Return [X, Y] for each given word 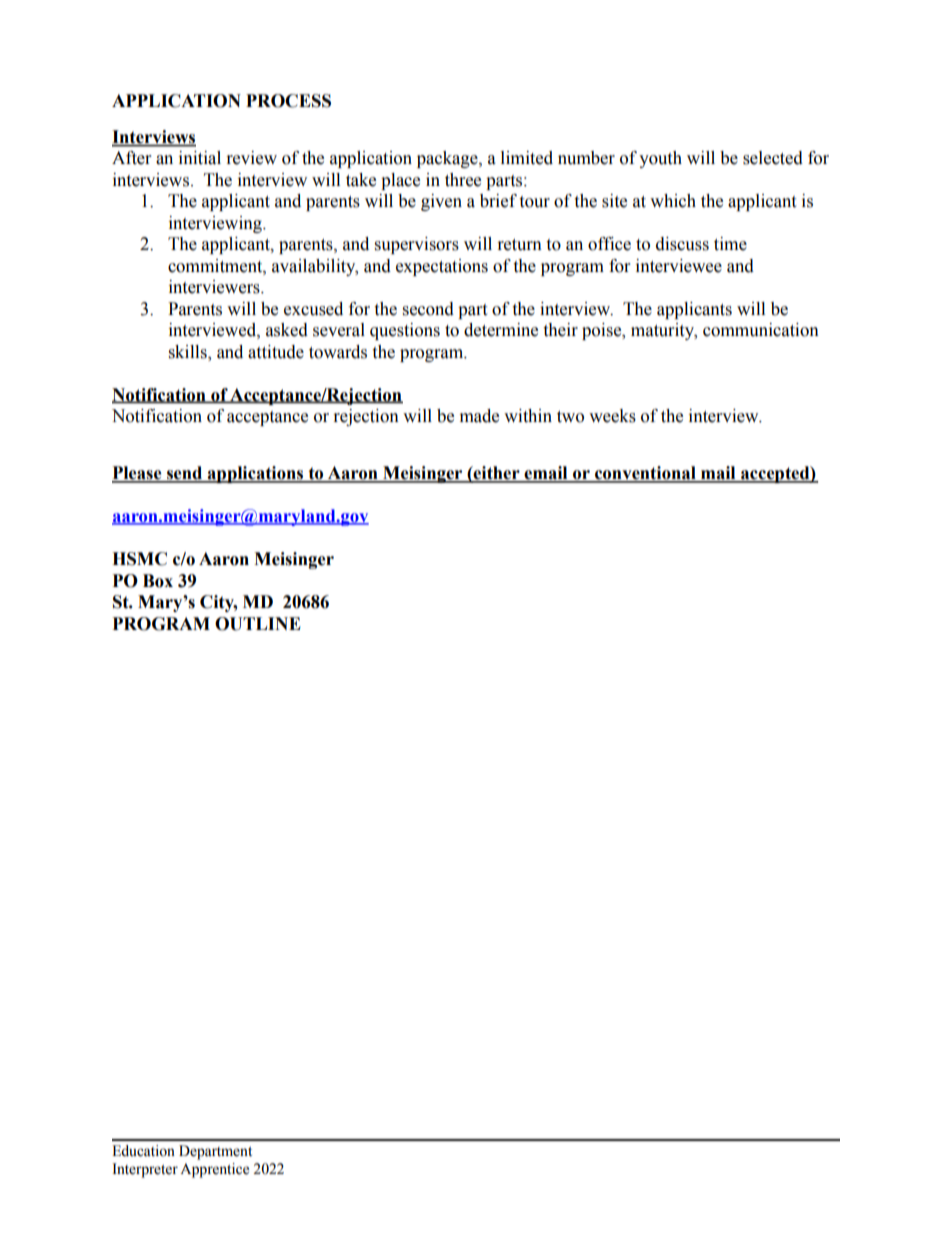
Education [143, 1151]
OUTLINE [258, 624]
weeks [612, 416]
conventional [645, 474]
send [185, 474]
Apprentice [214, 1170]
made [479, 416]
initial [200, 158]
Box [158, 581]
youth [660, 159]
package [448, 159]
